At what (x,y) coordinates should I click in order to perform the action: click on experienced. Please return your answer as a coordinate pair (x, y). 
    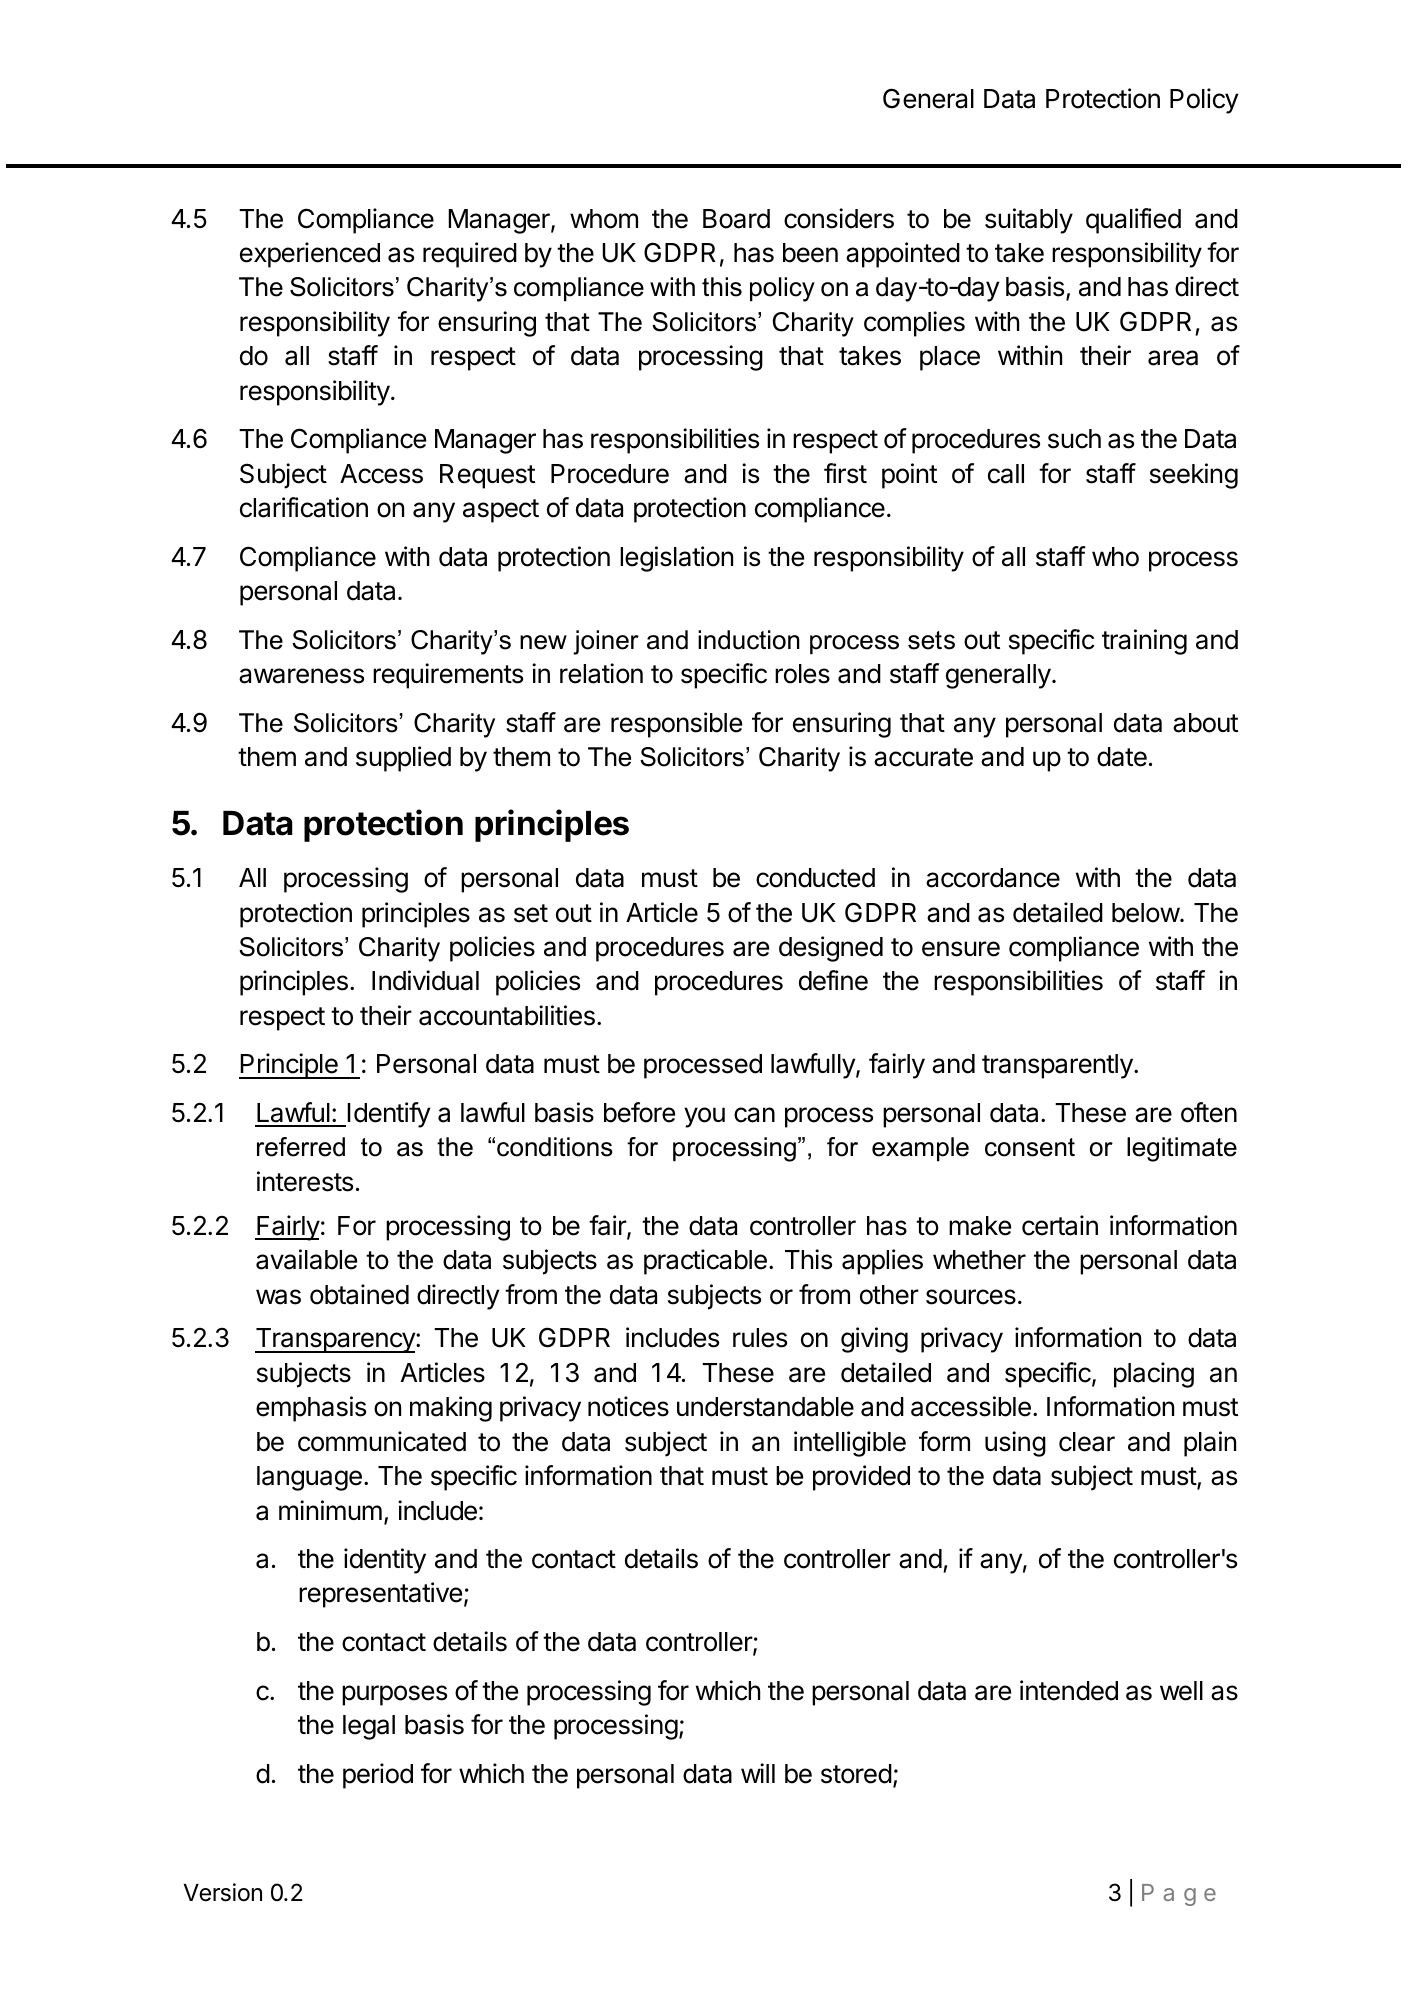
    Looking at the image, I should click on (310, 255).
